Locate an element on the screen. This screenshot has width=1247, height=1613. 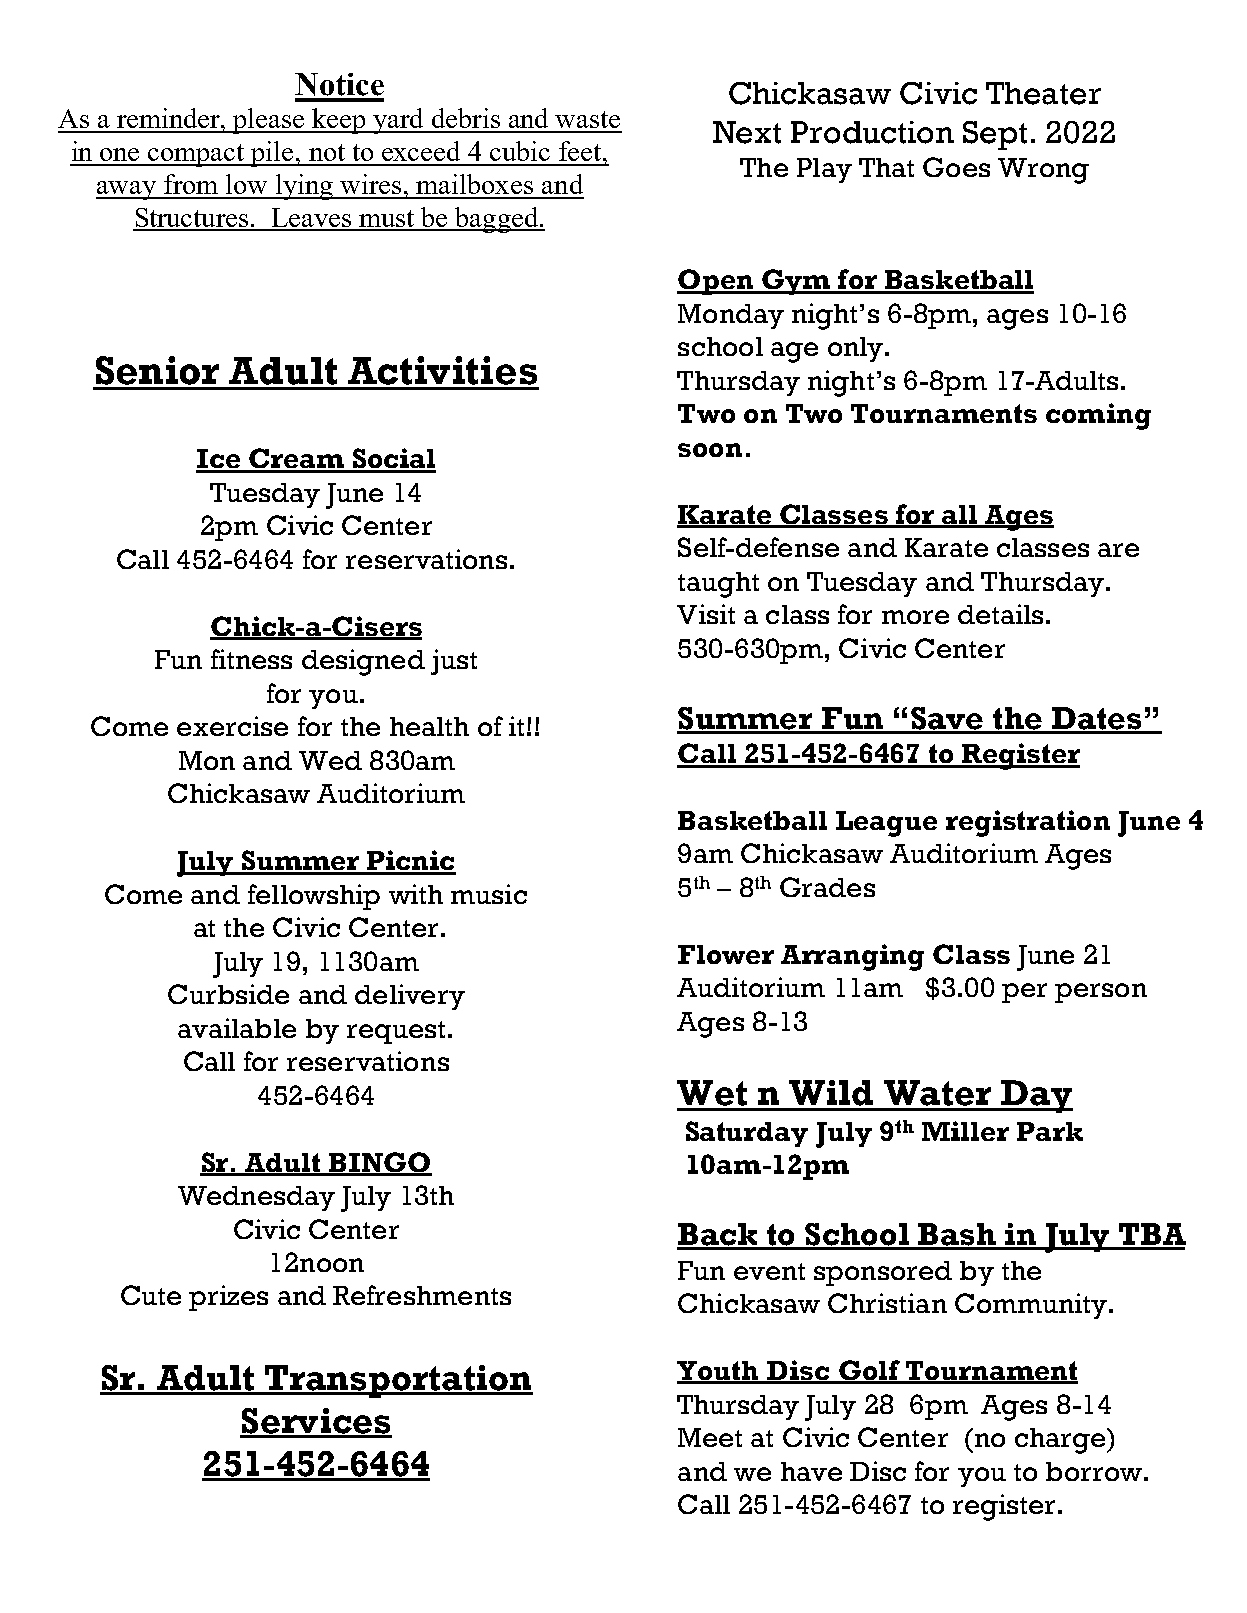
Sept is located at coordinates (995, 135).
